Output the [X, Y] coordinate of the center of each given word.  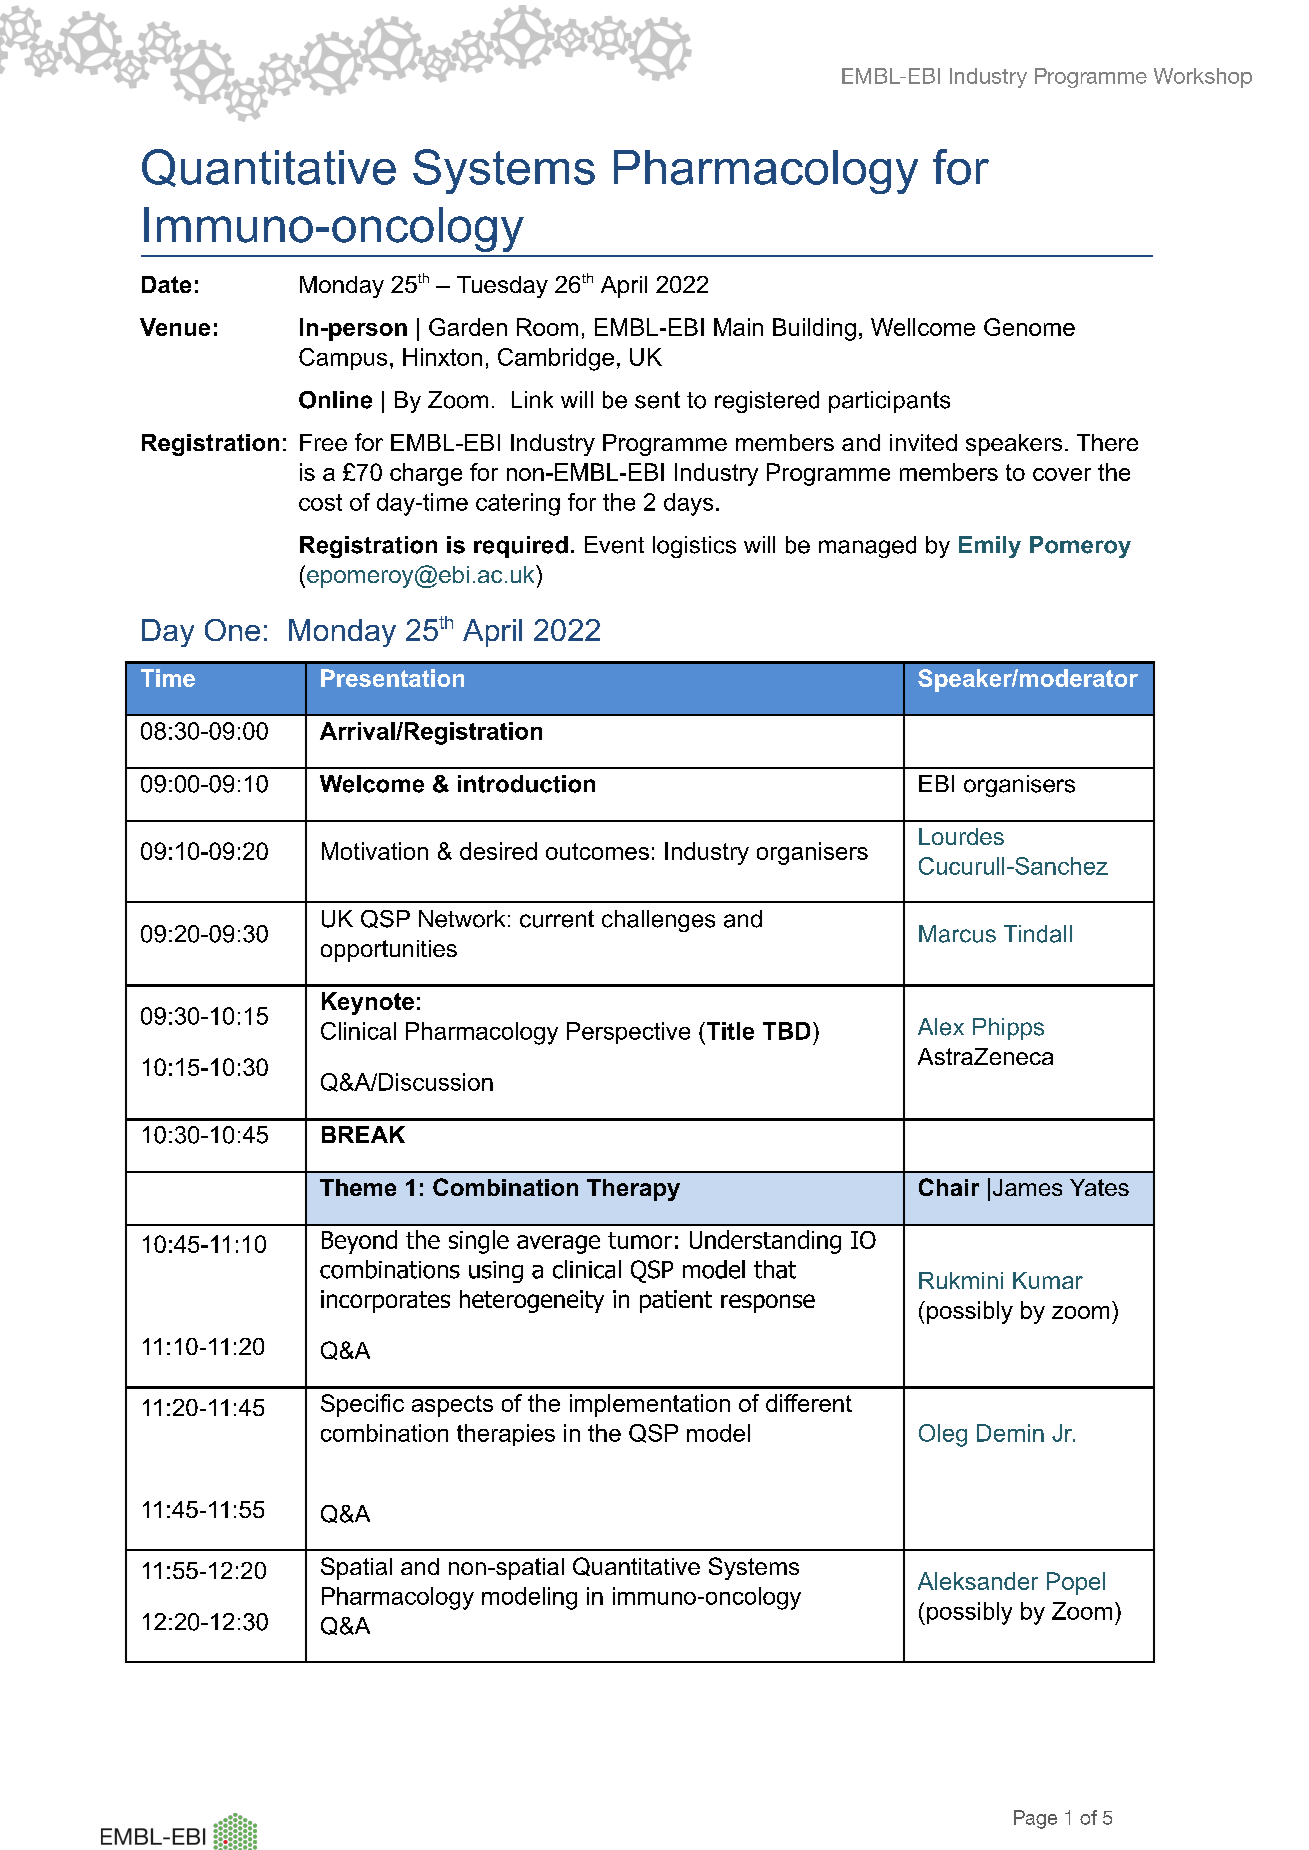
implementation [650, 1405]
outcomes [597, 851]
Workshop [1203, 78]
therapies [506, 1435]
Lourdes [961, 836]
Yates [1099, 1187]
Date [166, 284]
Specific [362, 1405]
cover [1062, 474]
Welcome [372, 784]
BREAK [363, 1134]
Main [738, 327]
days [688, 504]
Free [323, 442]
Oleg [943, 1435]
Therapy [633, 1190]
